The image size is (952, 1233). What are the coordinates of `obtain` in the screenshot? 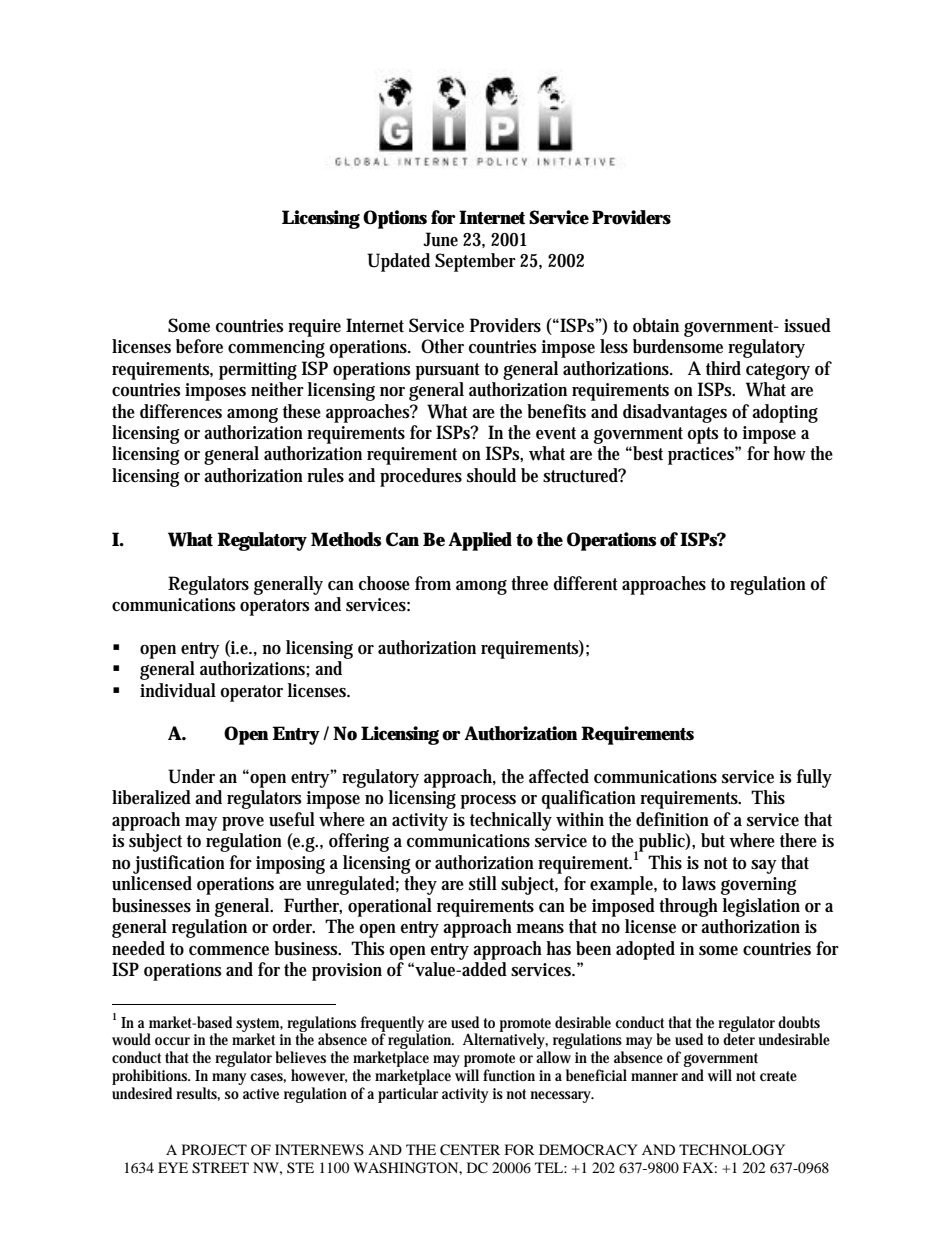 It's located at (656, 325).
